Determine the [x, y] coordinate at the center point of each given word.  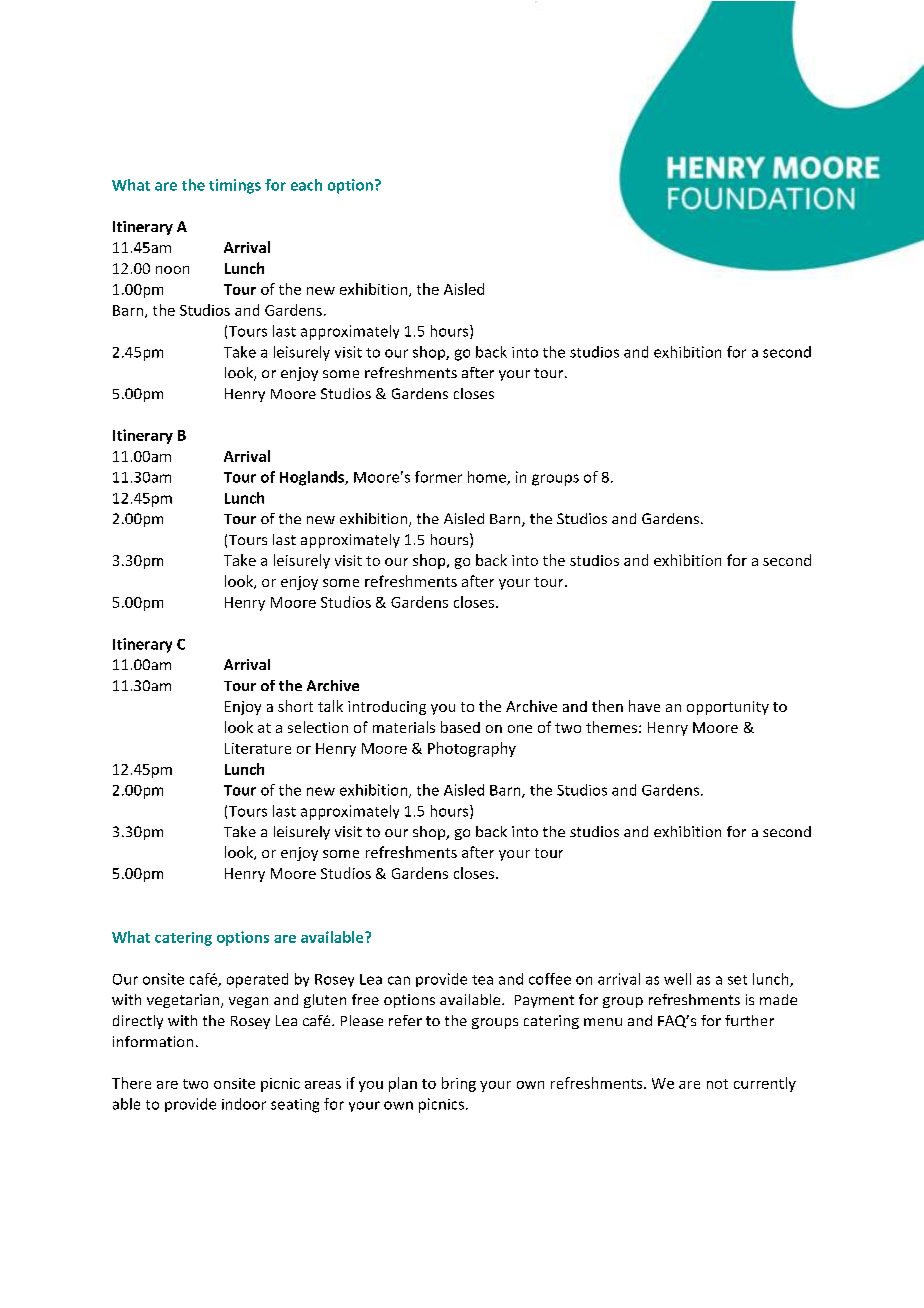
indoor [244, 1104]
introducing [387, 708]
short [295, 706]
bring [459, 1084]
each [306, 185]
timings [235, 186]
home [488, 478]
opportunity [728, 708]
